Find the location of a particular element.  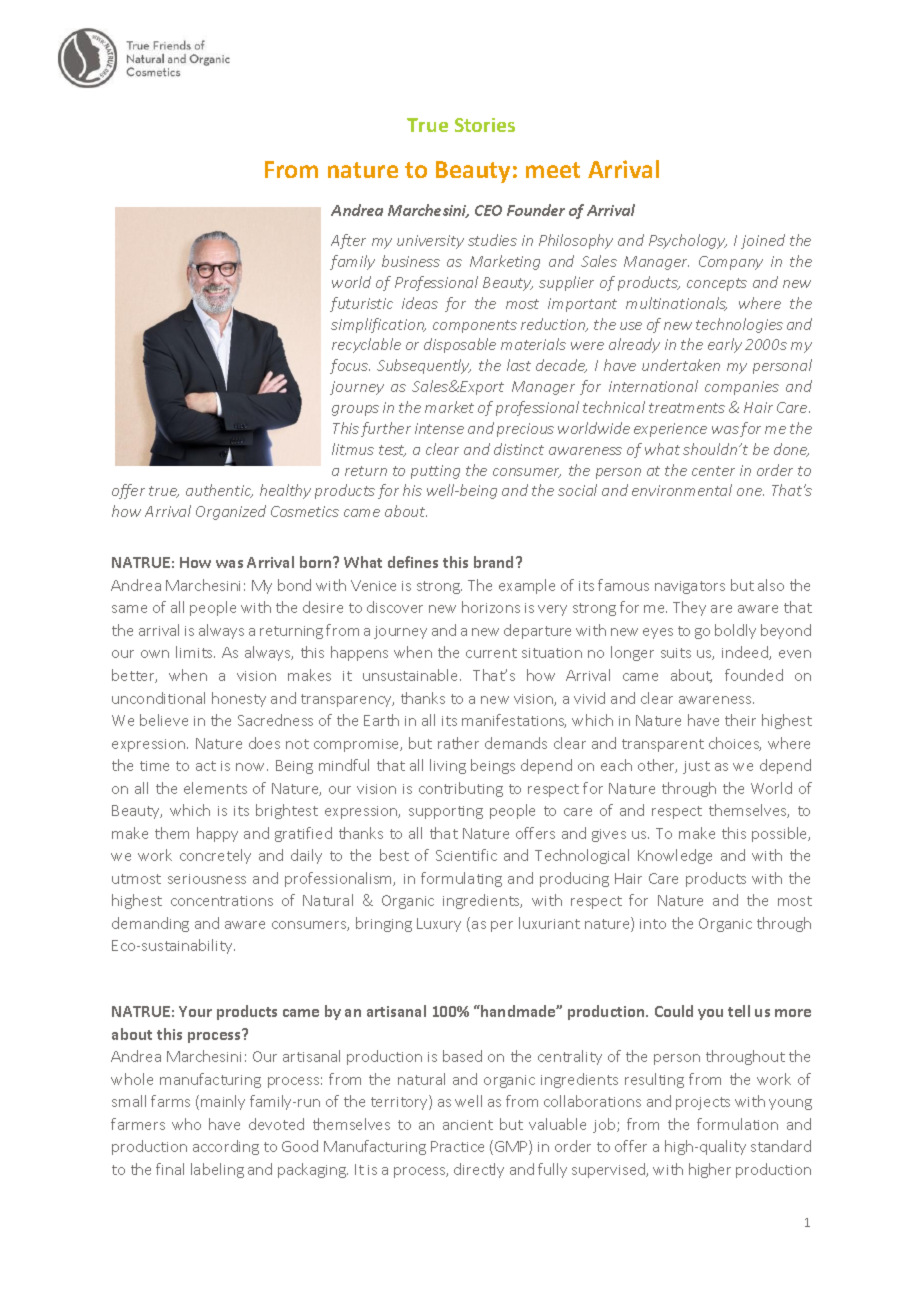

formulation is located at coordinates (737, 1124).
